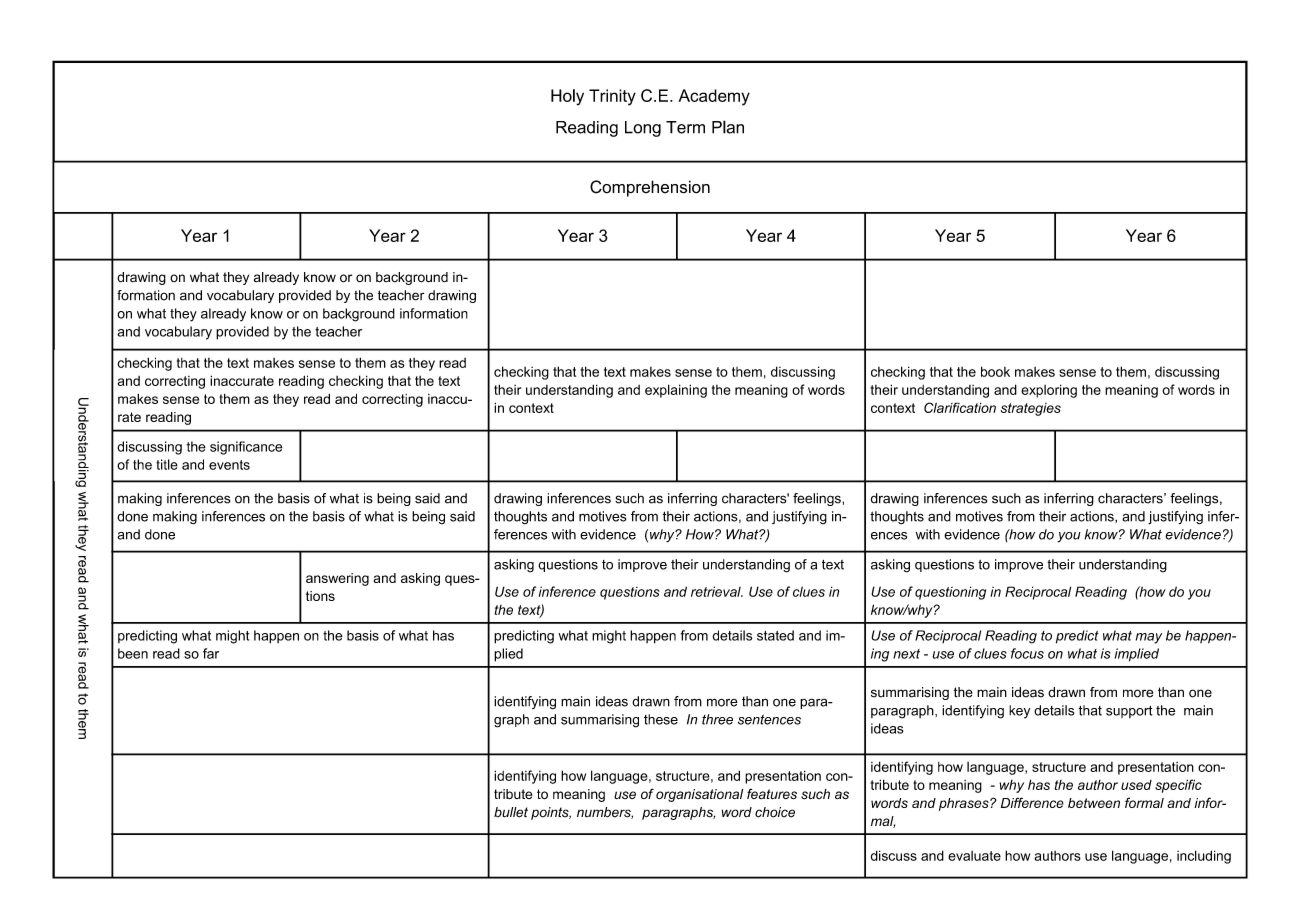 This document has width=1308, height=924. I want to click on answering, so click(337, 579).
